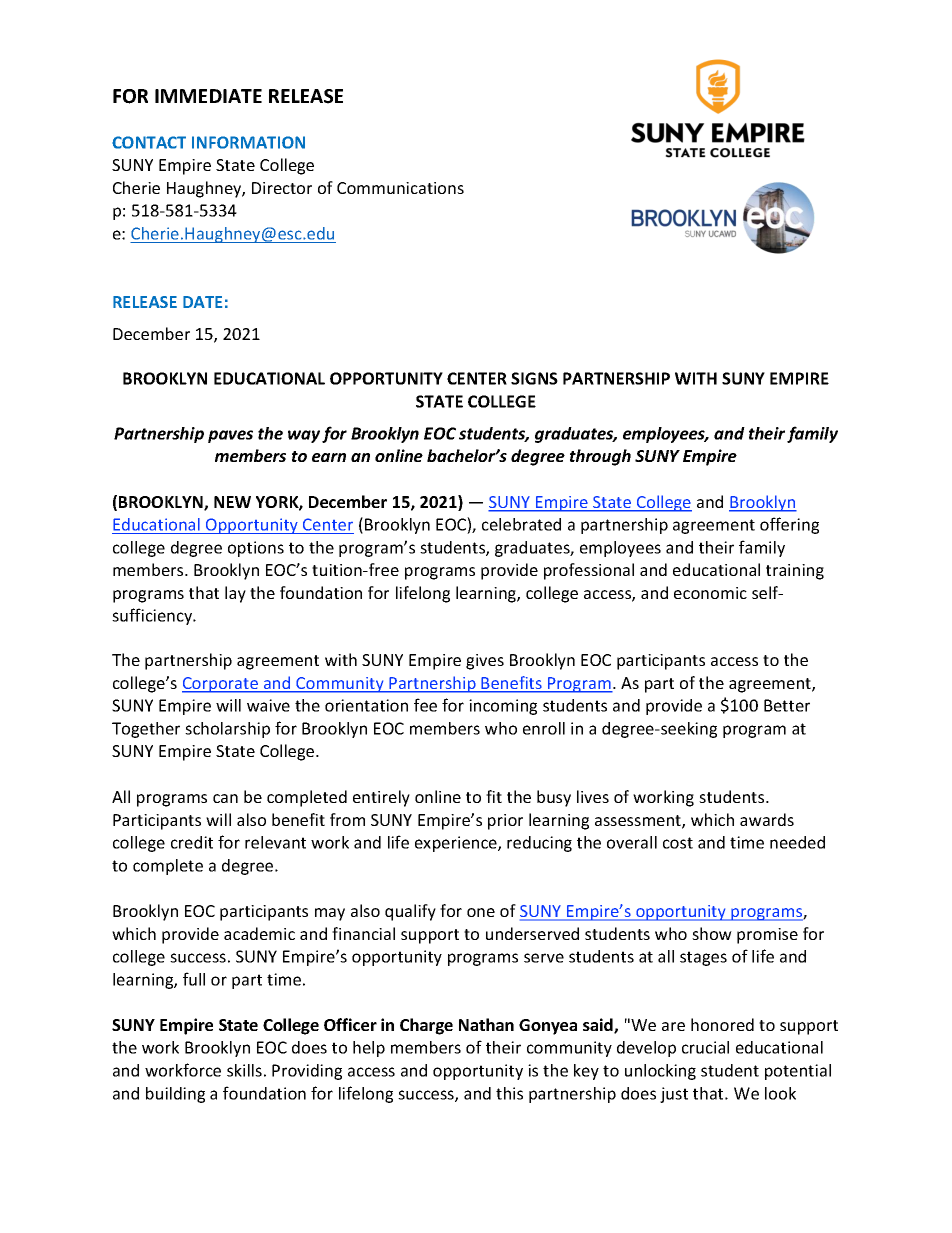 This screenshot has height=1233, width=952. Describe the element at coordinates (521, 524) in the screenshot. I see `celebrated` at that location.
